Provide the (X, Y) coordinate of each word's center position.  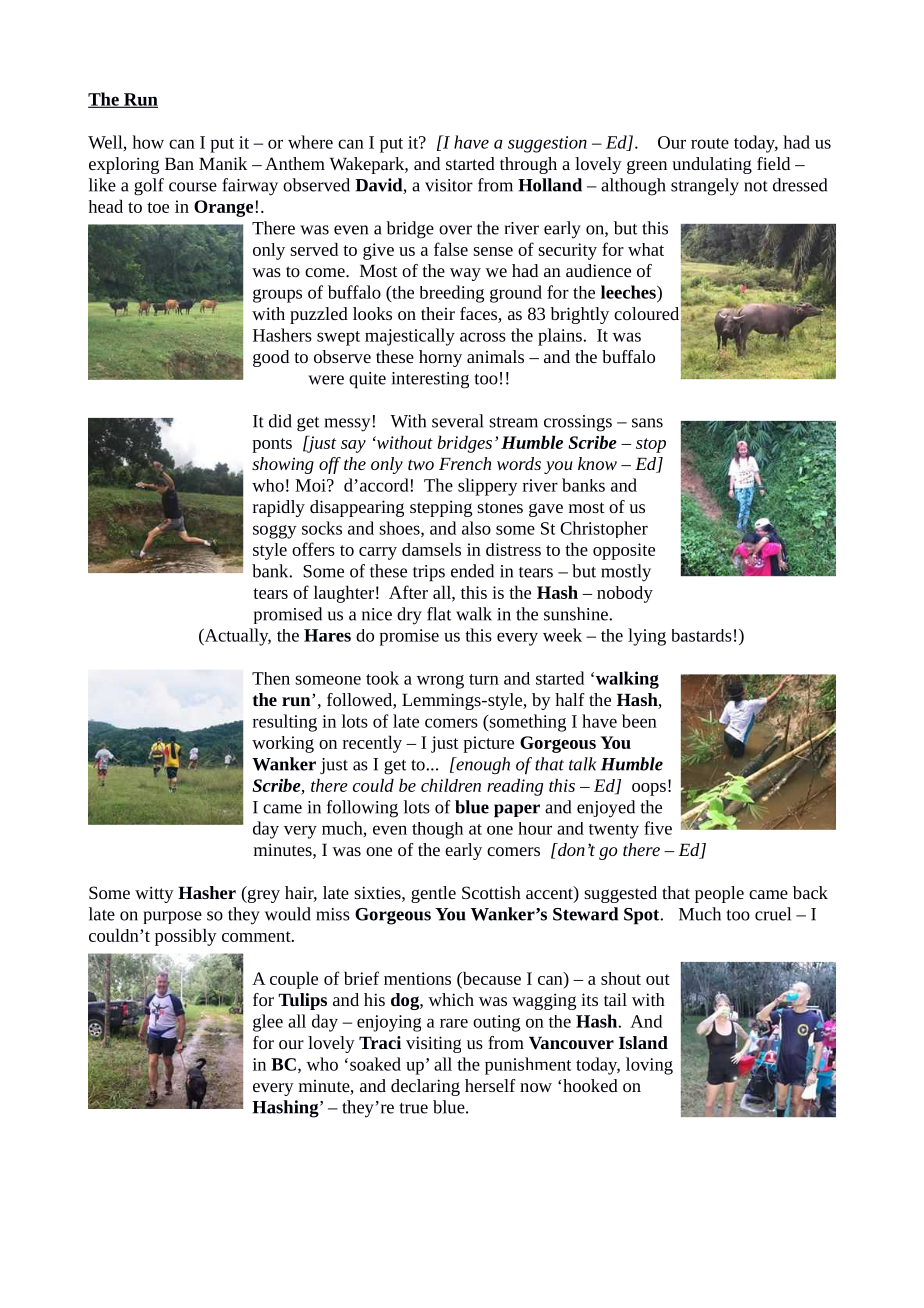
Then (271, 678)
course (193, 187)
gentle (433, 894)
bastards (702, 635)
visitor (449, 185)
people (719, 894)
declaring (425, 1087)
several (458, 421)
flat (439, 614)
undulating (712, 165)
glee (268, 1023)
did (280, 421)
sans (647, 423)
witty (154, 894)
